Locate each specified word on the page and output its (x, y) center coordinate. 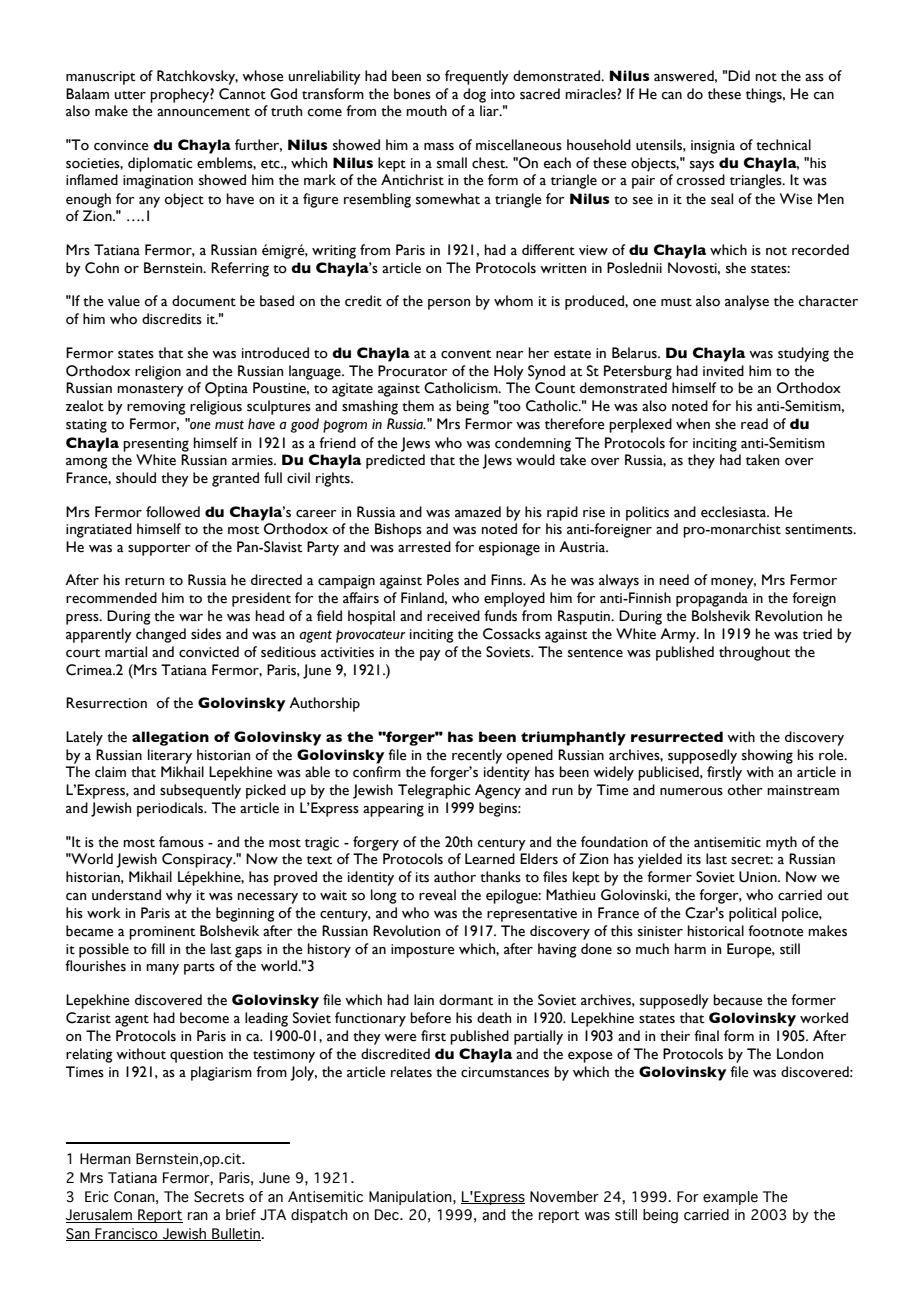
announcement (203, 112)
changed (161, 635)
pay (430, 655)
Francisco (126, 1234)
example (730, 1198)
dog (474, 95)
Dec (388, 1215)
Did (739, 75)
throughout (754, 653)
